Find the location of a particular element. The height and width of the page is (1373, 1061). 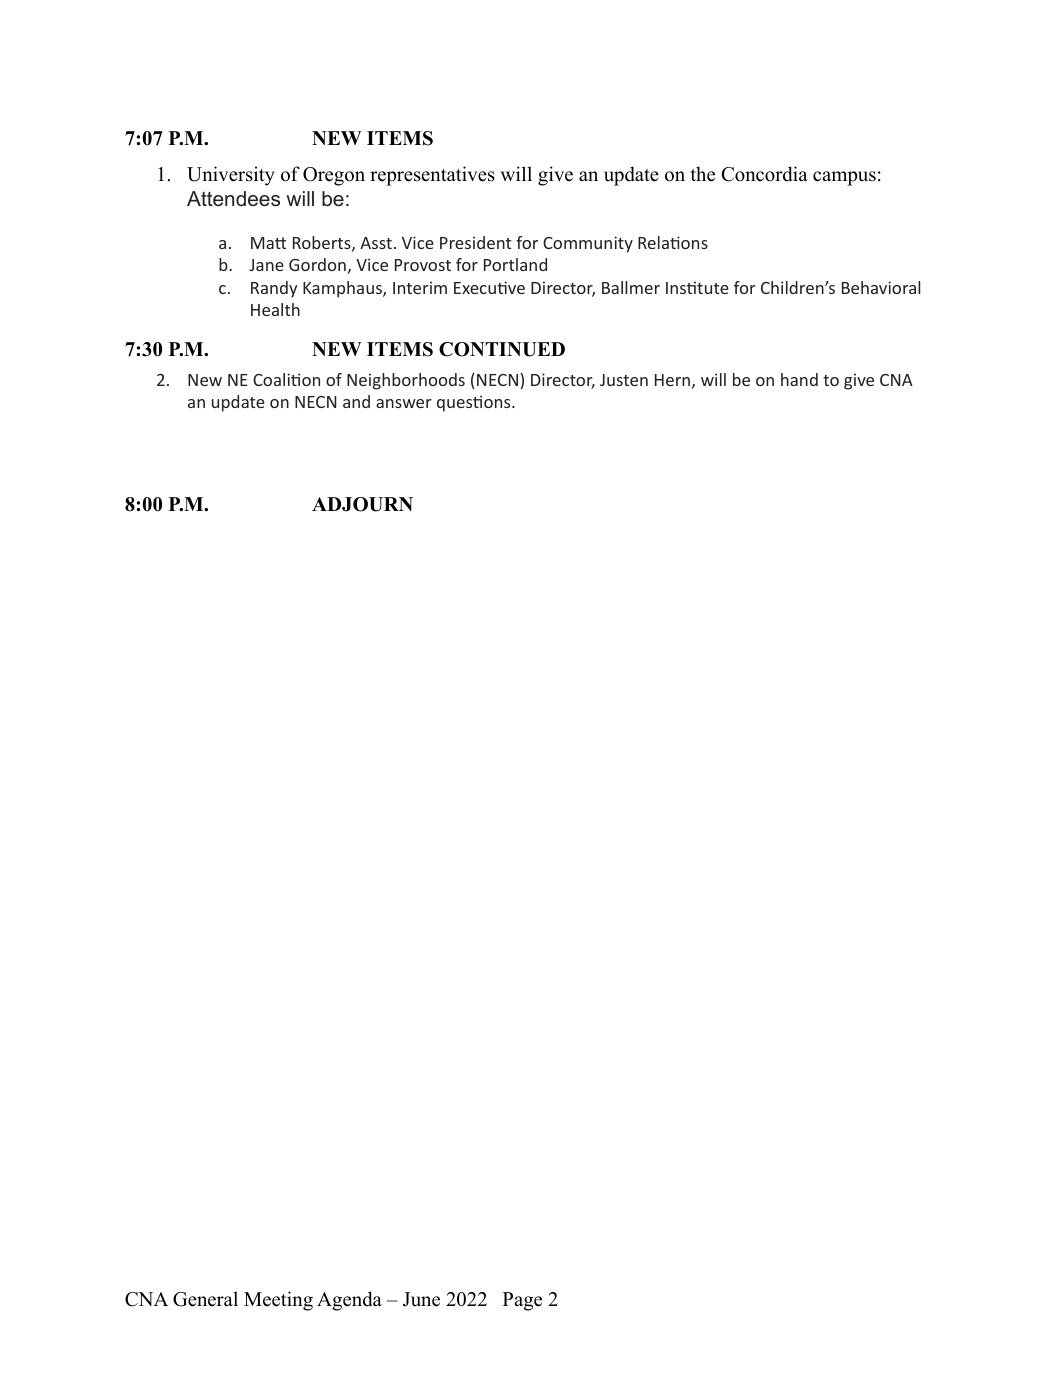

Concordia is located at coordinates (764, 174).
